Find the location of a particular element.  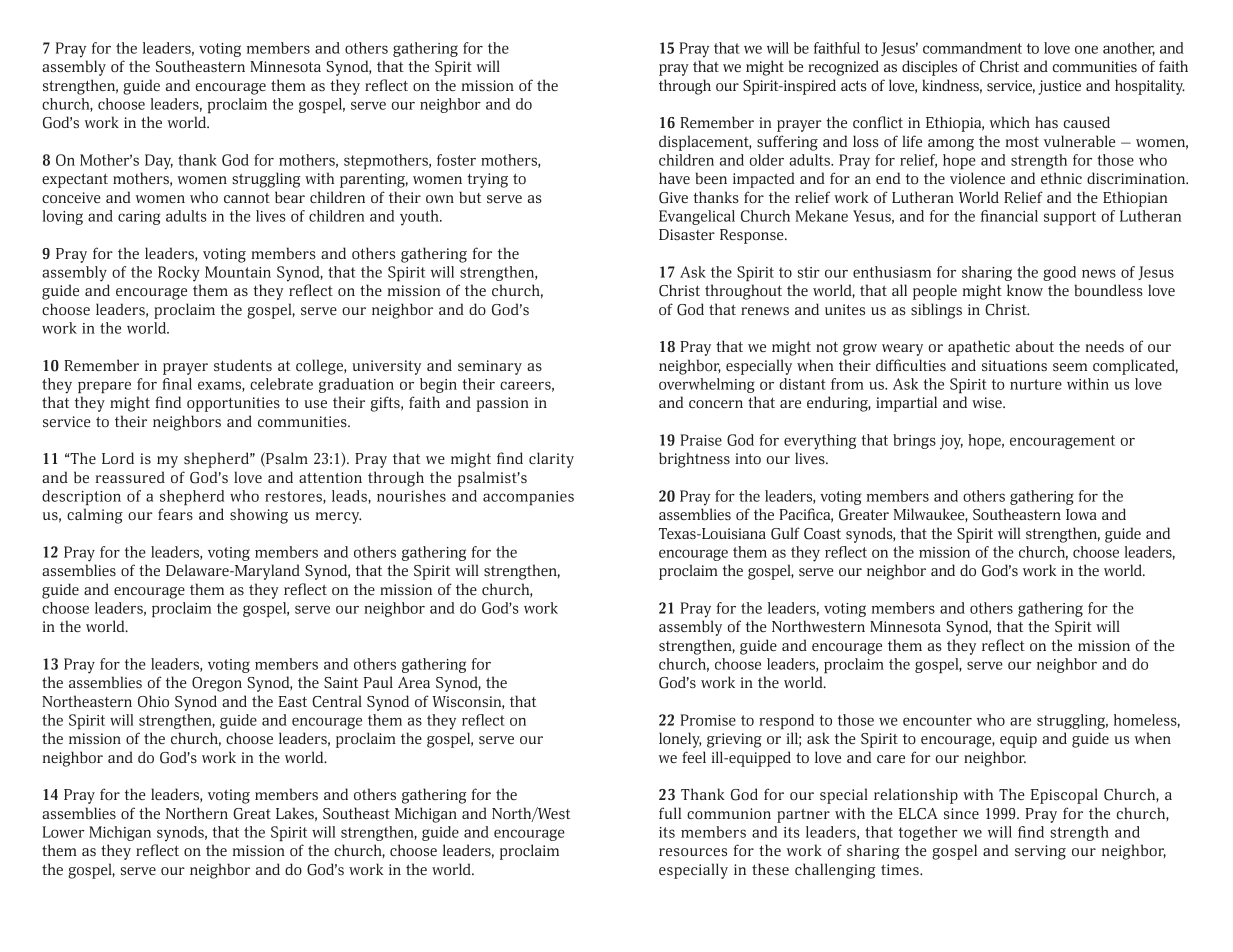

justice is located at coordinates (1059, 87).
